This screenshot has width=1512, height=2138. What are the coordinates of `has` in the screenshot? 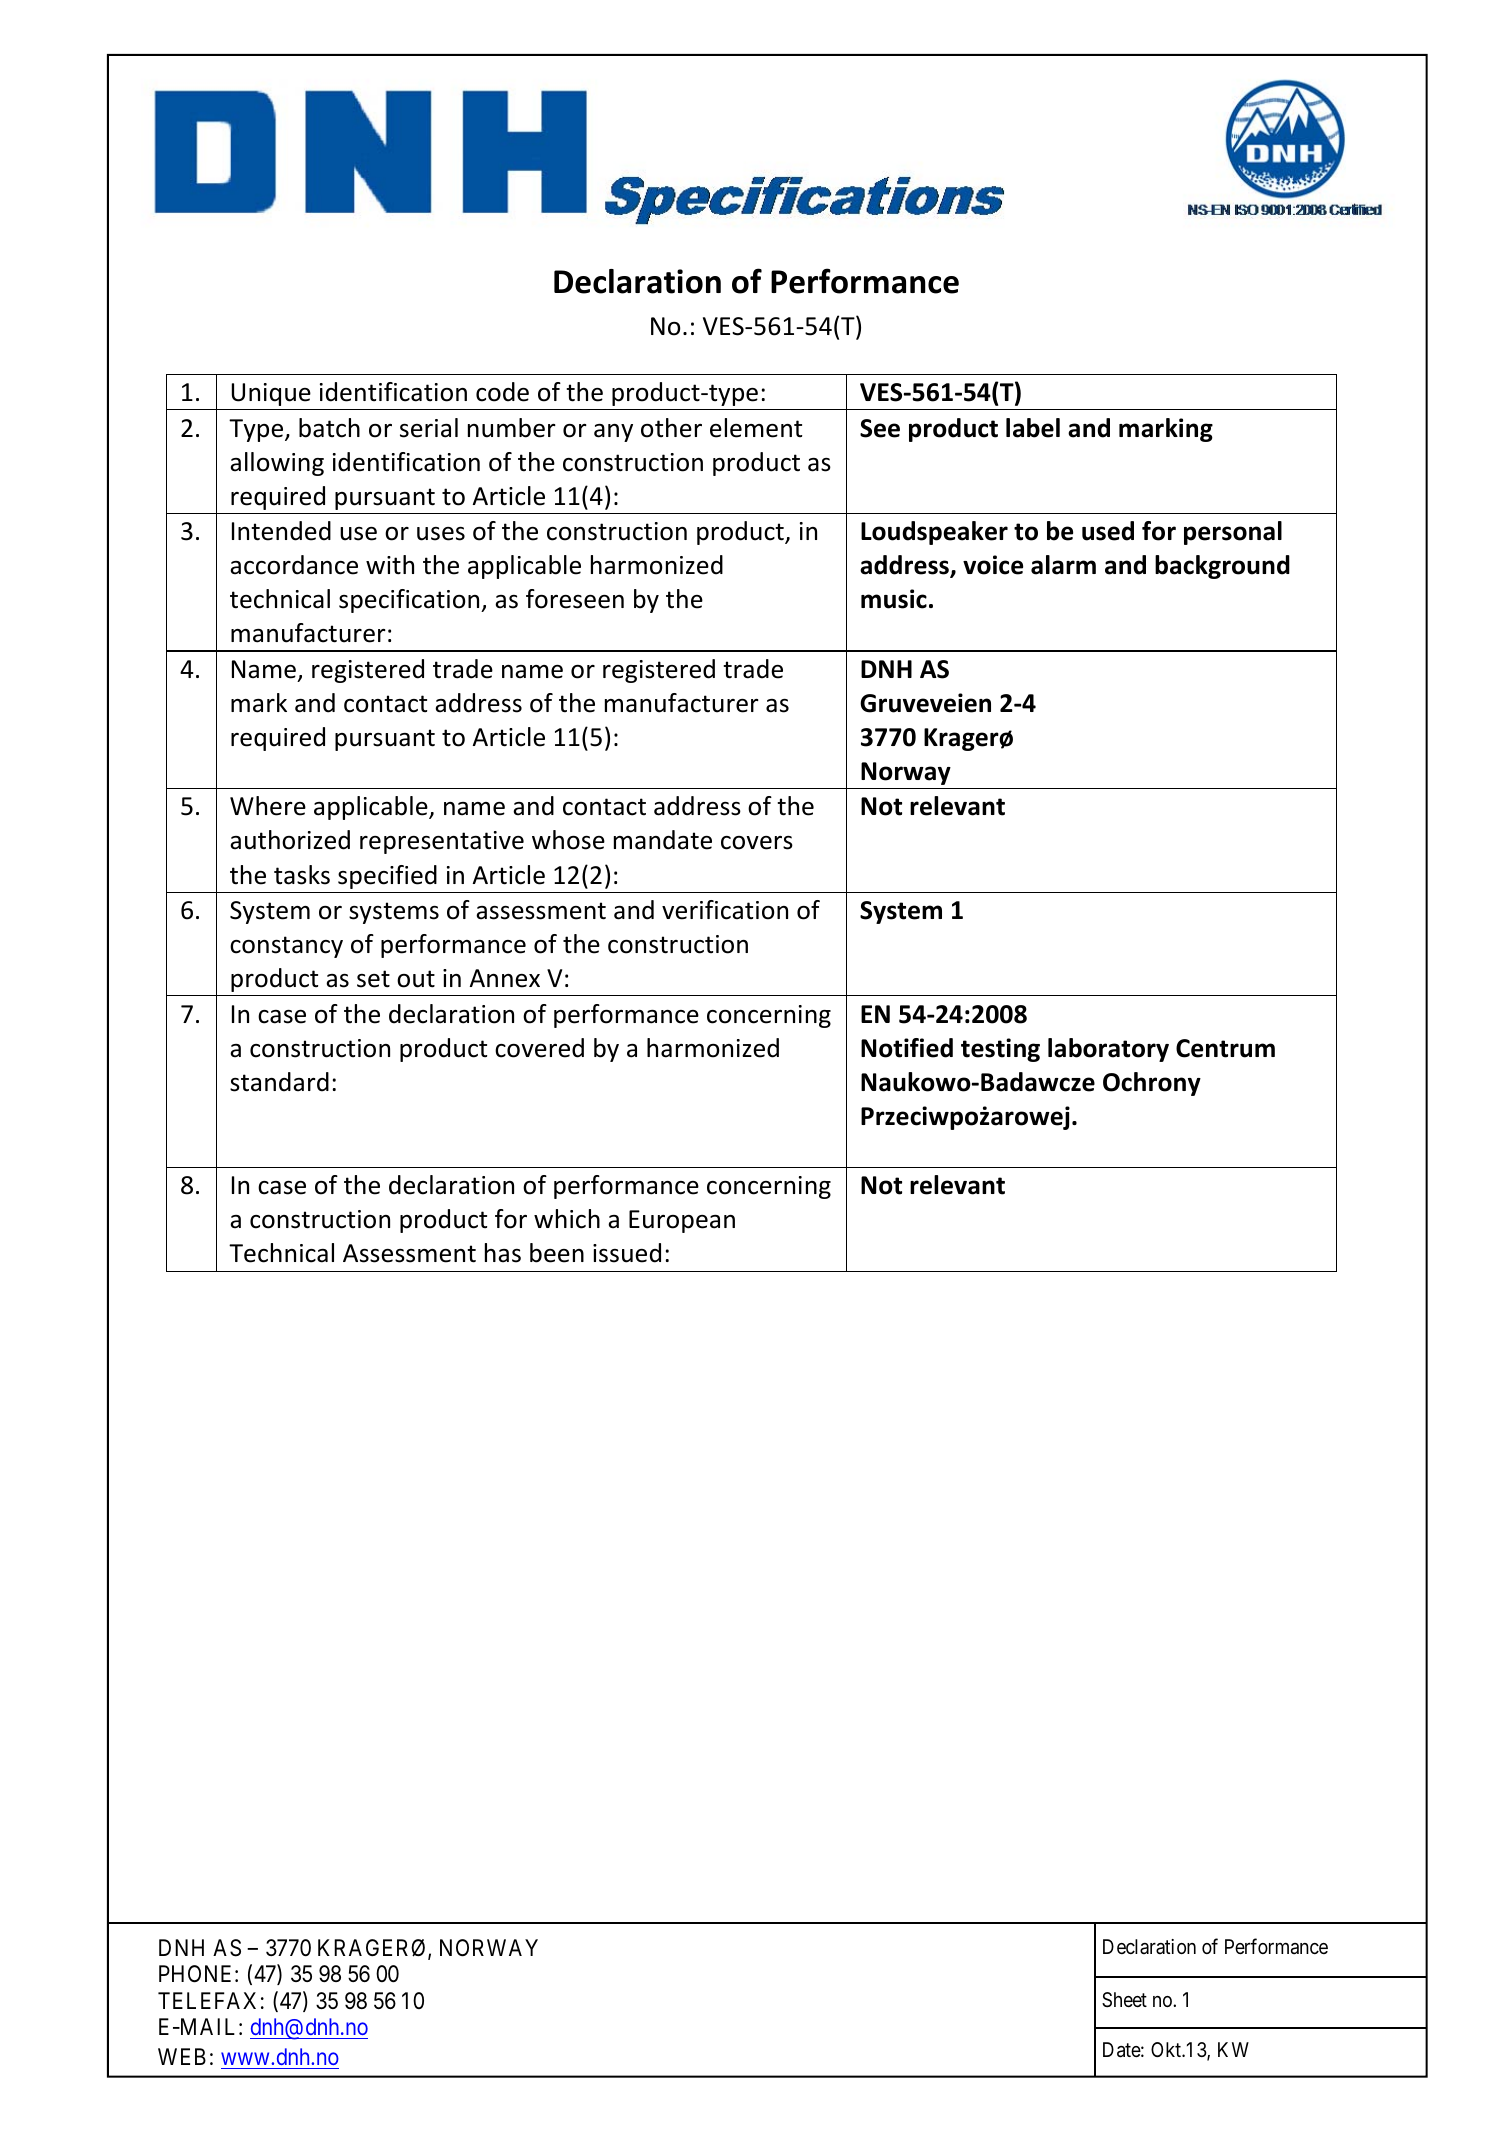 It's located at (503, 1253).
